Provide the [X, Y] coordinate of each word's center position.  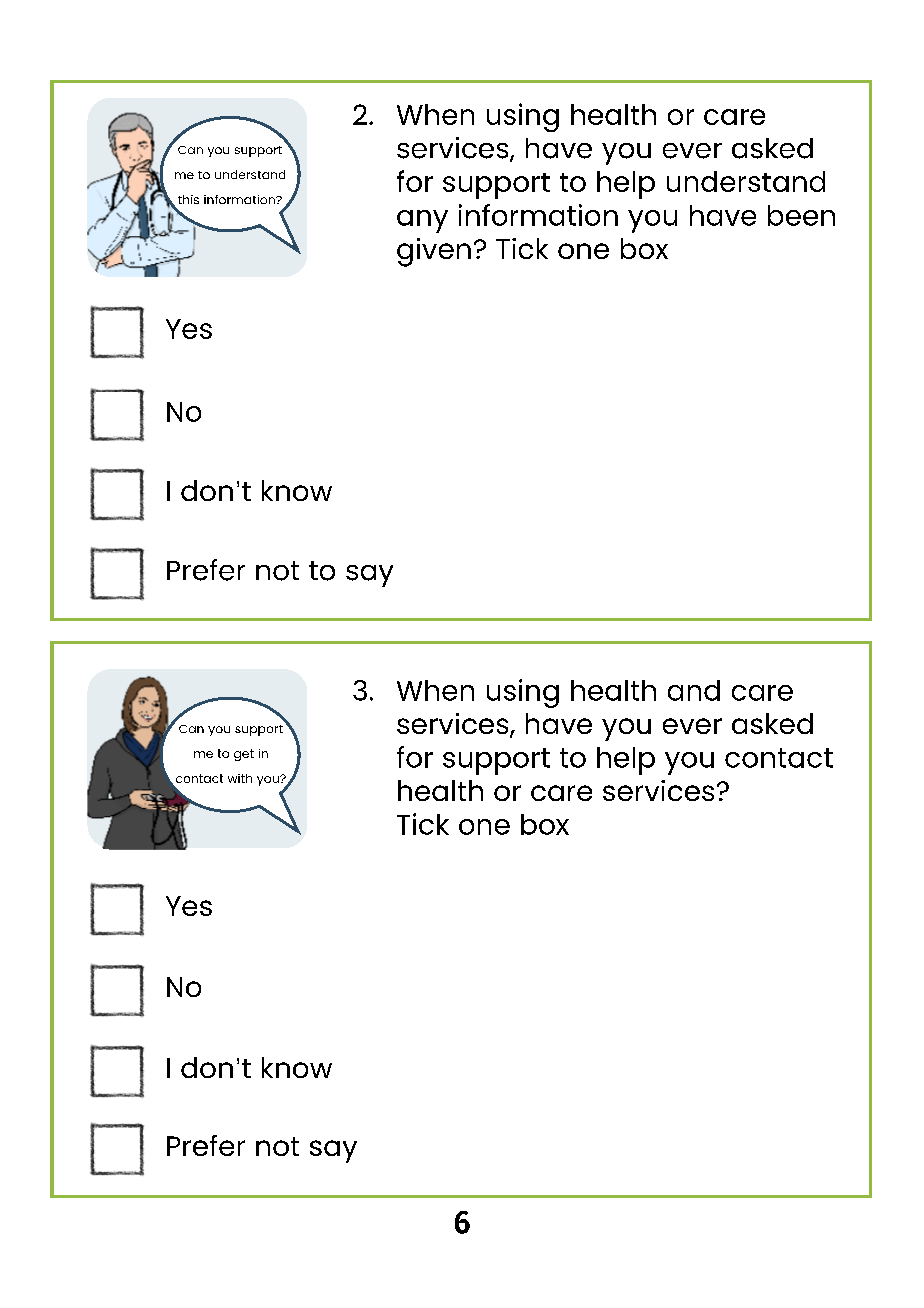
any [422, 221]
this [188, 199]
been [801, 215]
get [244, 755]
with [240, 778]
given [434, 252]
